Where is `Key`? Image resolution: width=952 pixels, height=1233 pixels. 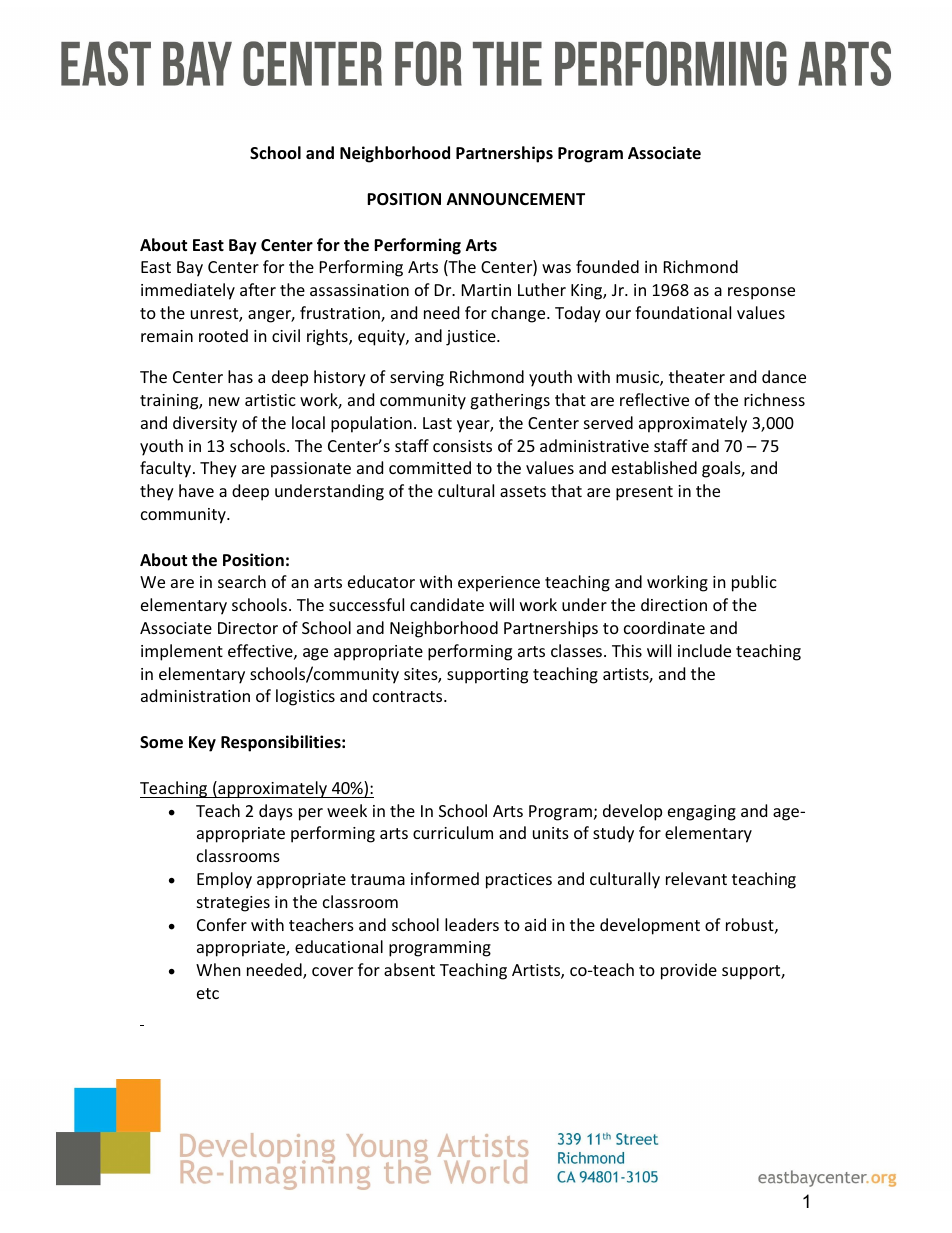
Key is located at coordinates (202, 744).
